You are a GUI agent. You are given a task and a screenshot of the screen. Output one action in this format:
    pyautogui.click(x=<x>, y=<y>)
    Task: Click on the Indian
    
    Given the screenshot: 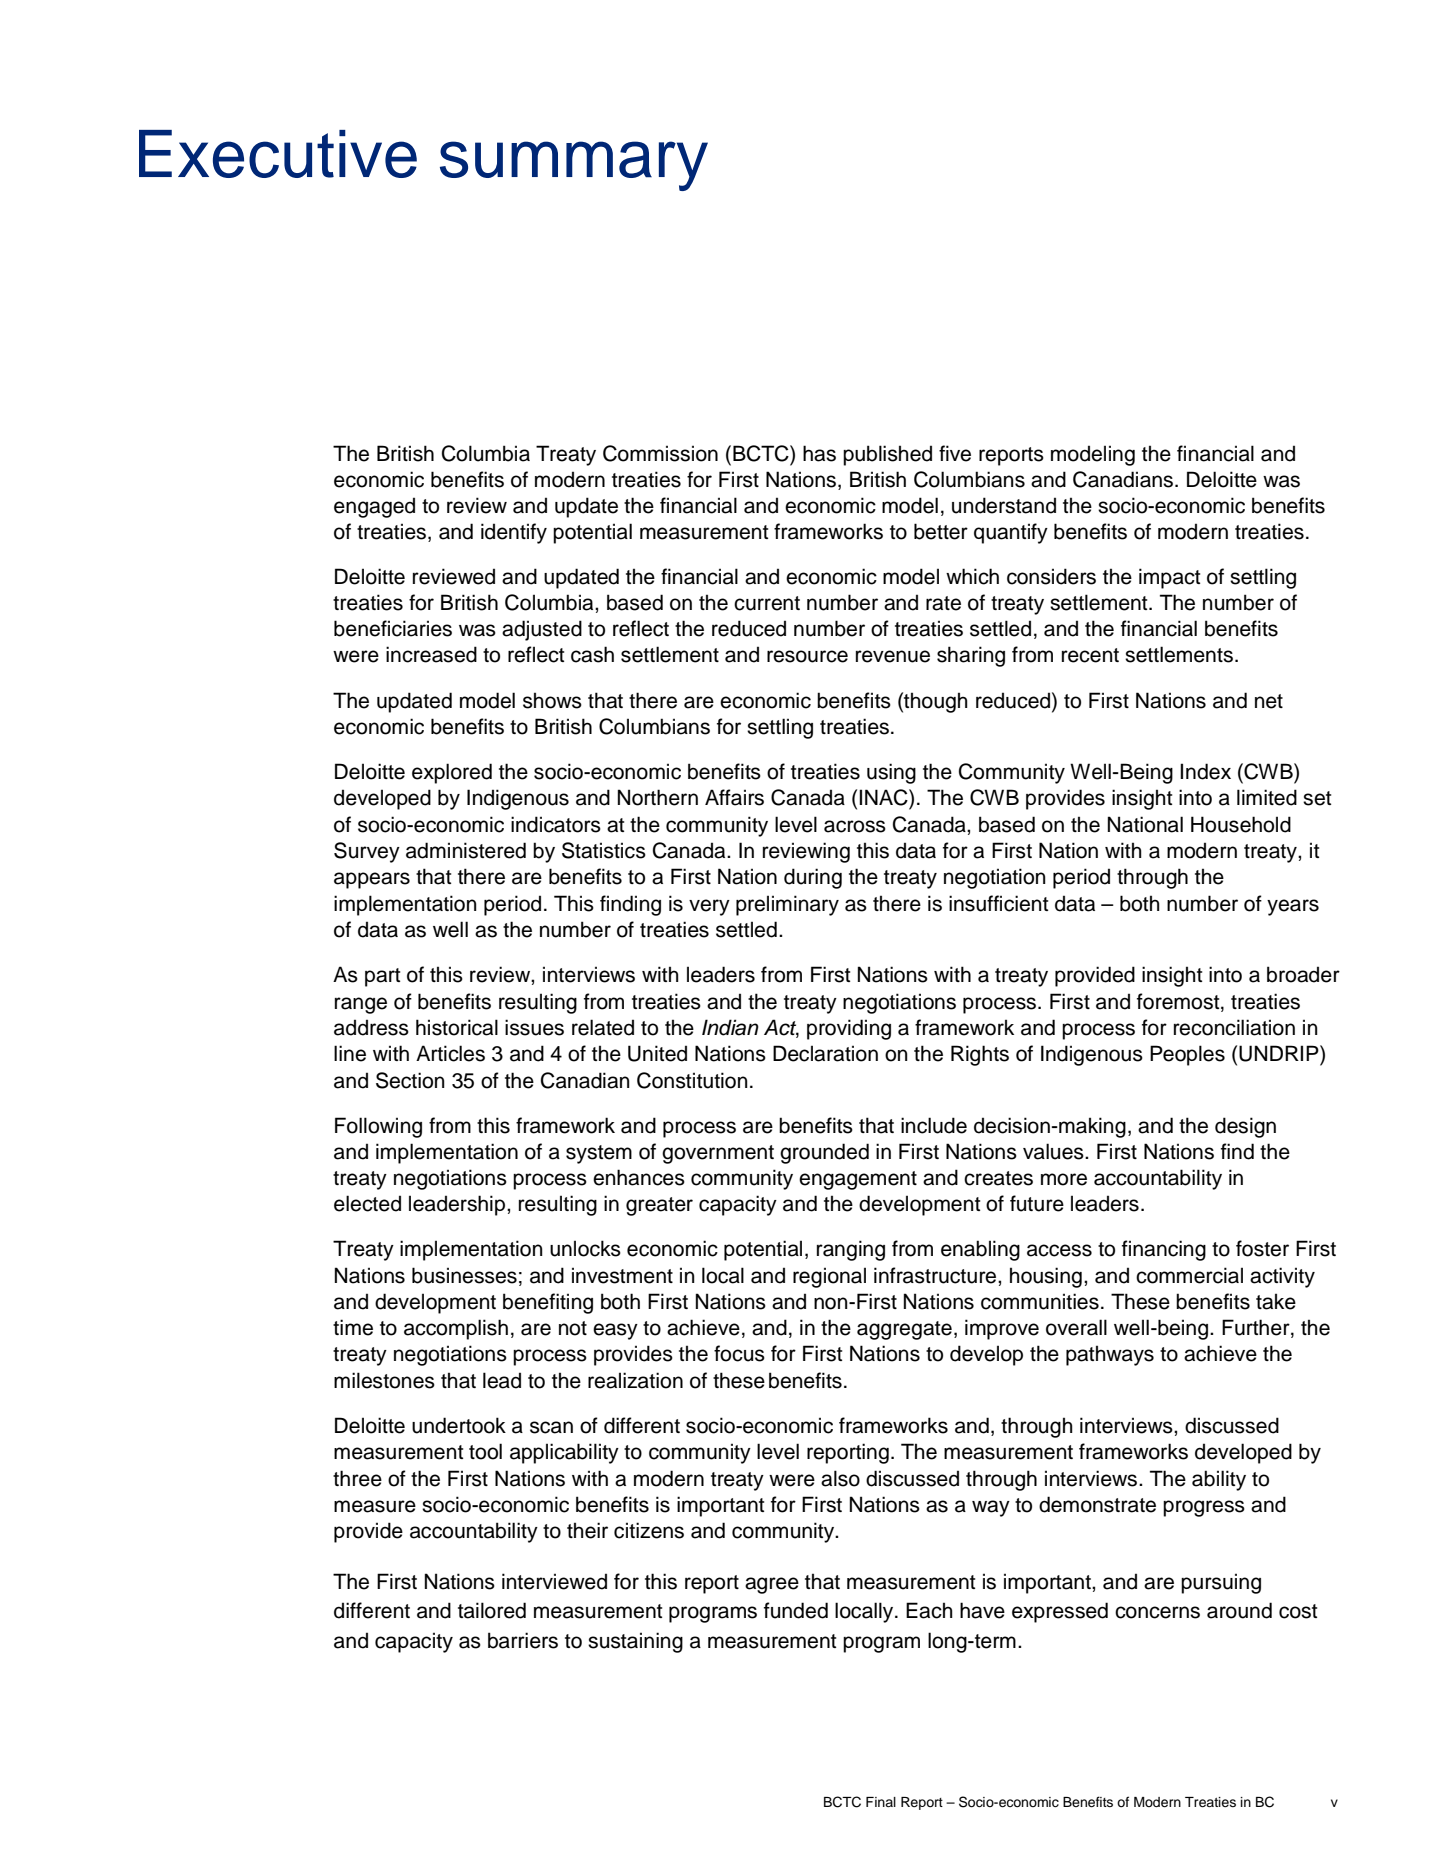 What is the action you would take?
    pyautogui.click(x=730, y=1027)
